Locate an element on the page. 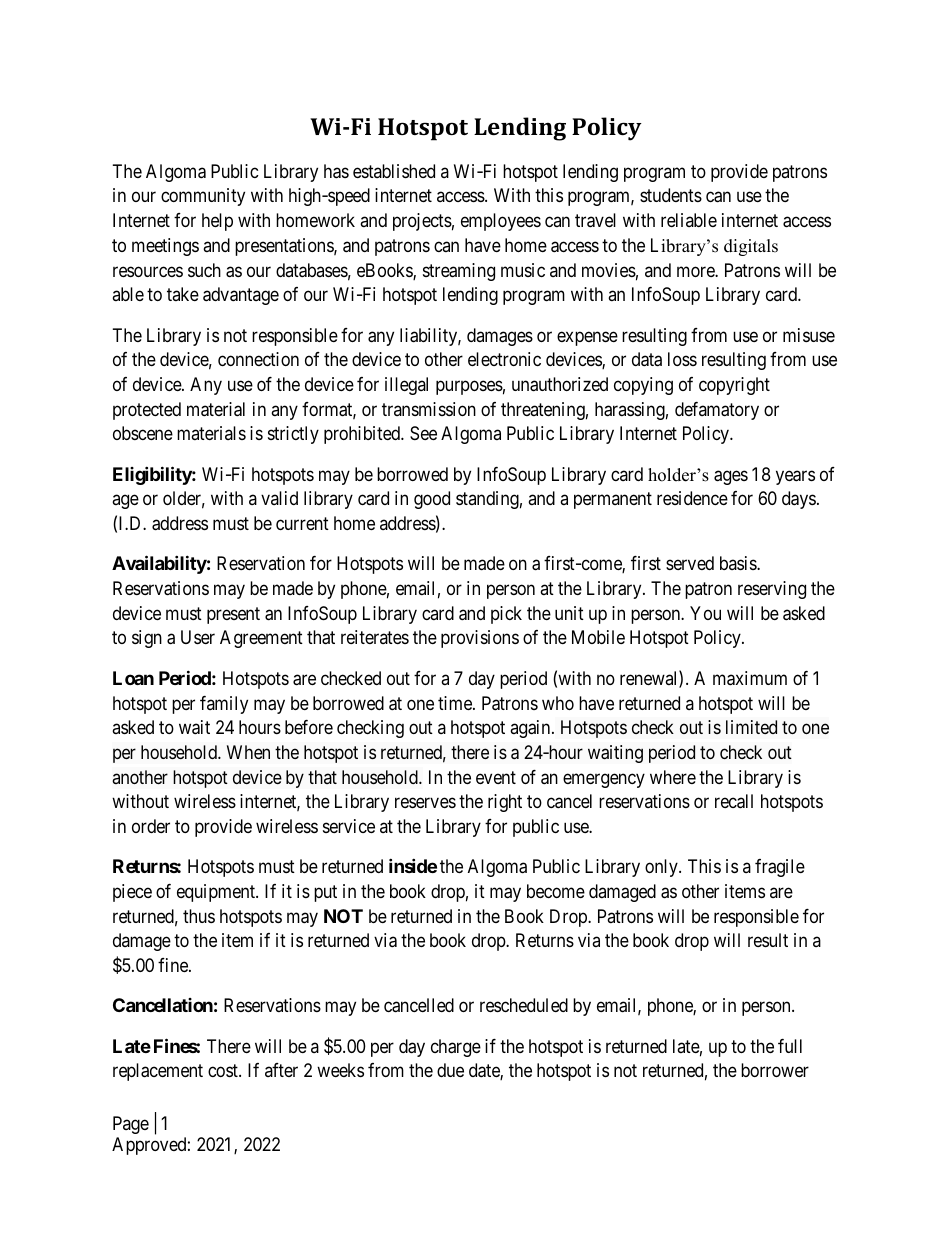  students is located at coordinates (671, 195).
